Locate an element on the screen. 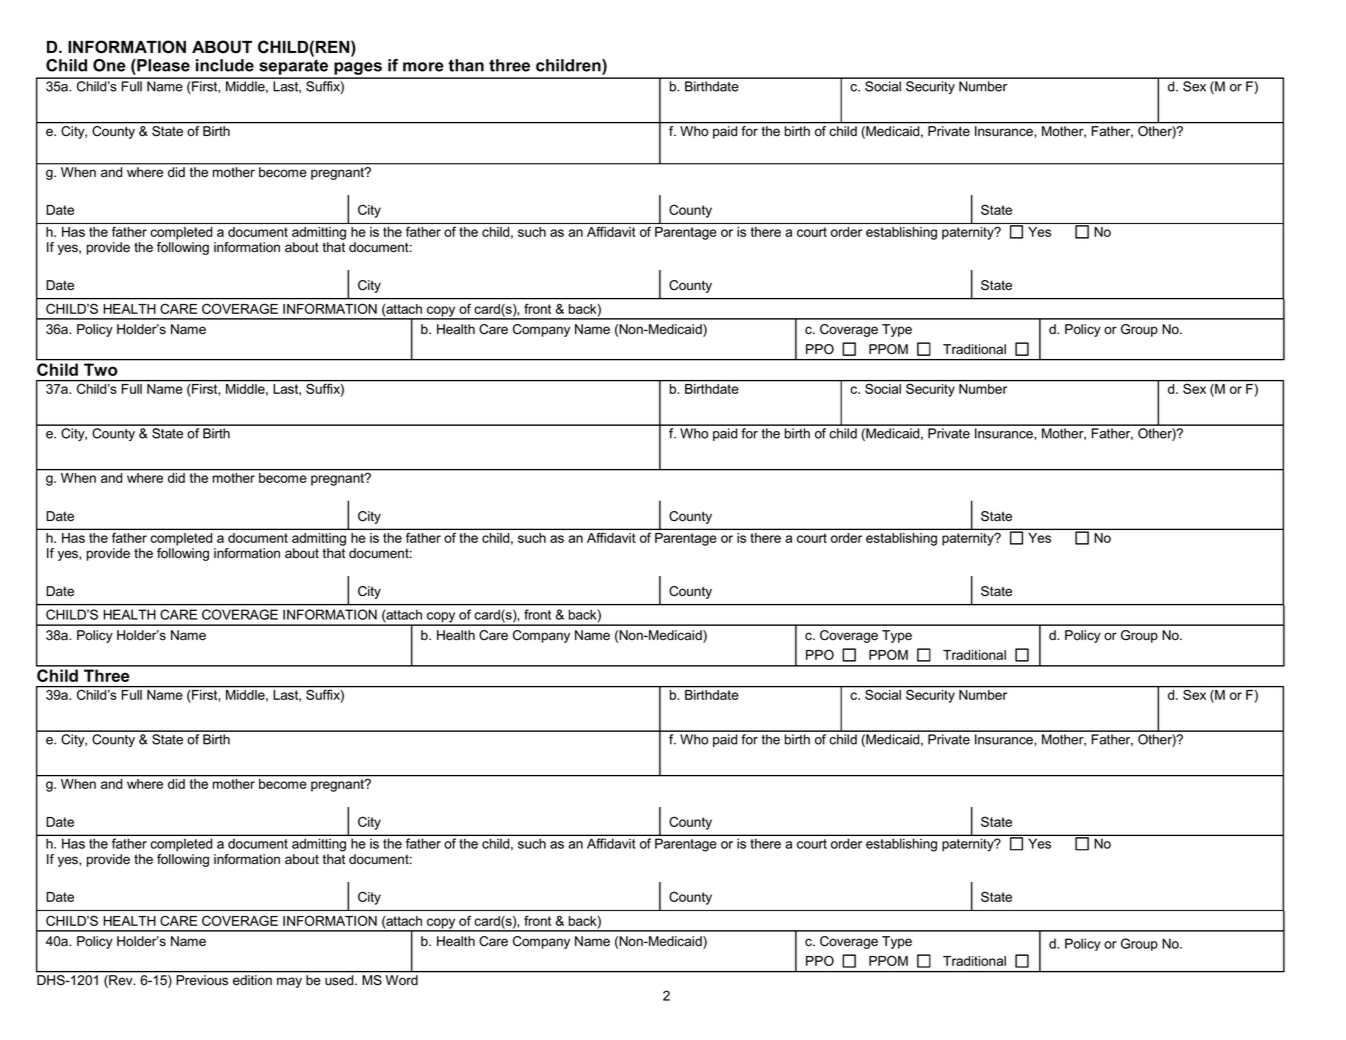 Image resolution: width=1346 pixels, height=1040 pixels. Previous is located at coordinates (202, 980).
